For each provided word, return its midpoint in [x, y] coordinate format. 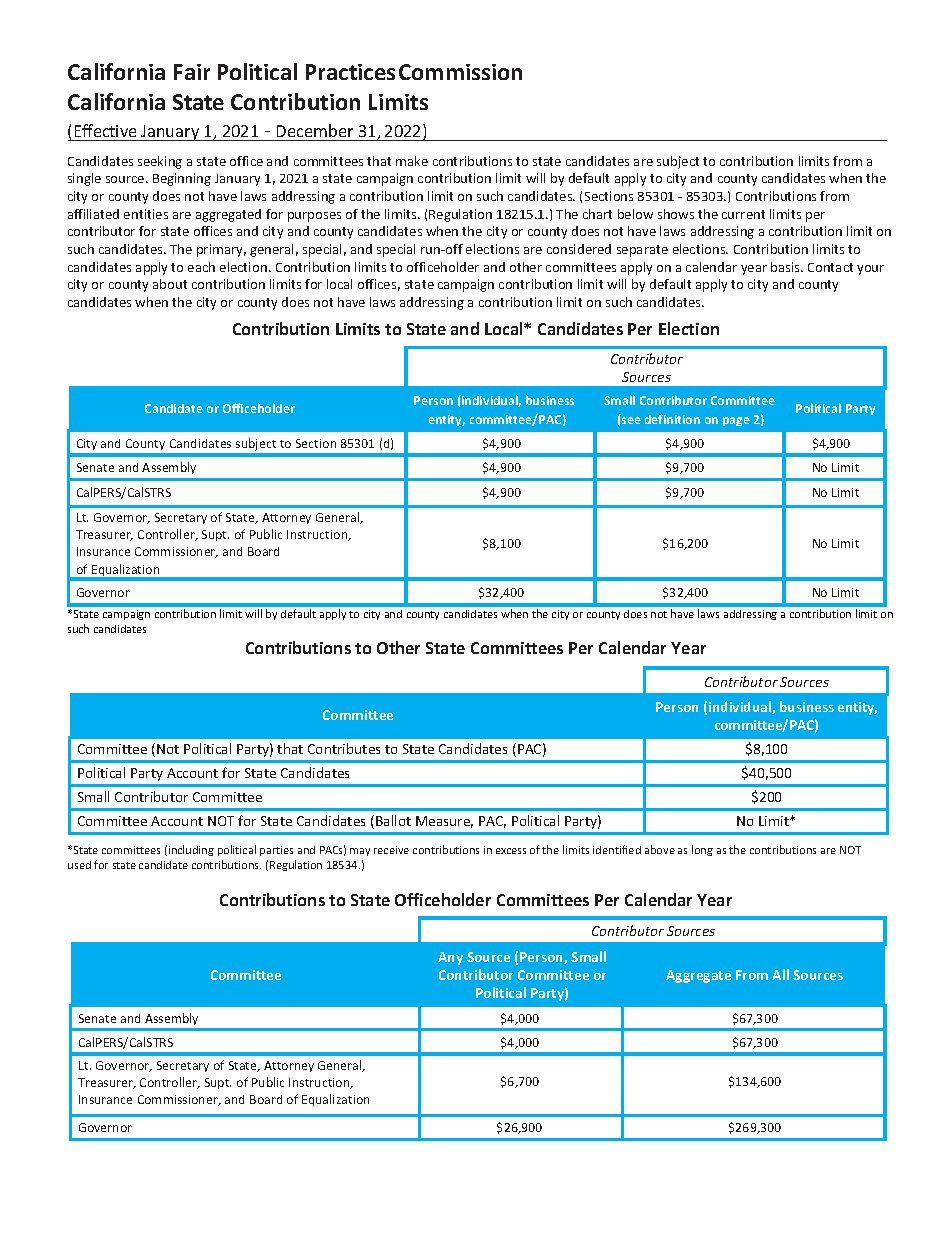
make [412, 161]
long [702, 850]
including [191, 850]
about [170, 284]
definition [672, 419]
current [743, 214]
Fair [192, 72]
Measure [444, 822]
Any [450, 958]
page [736, 421]
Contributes [344, 748]
